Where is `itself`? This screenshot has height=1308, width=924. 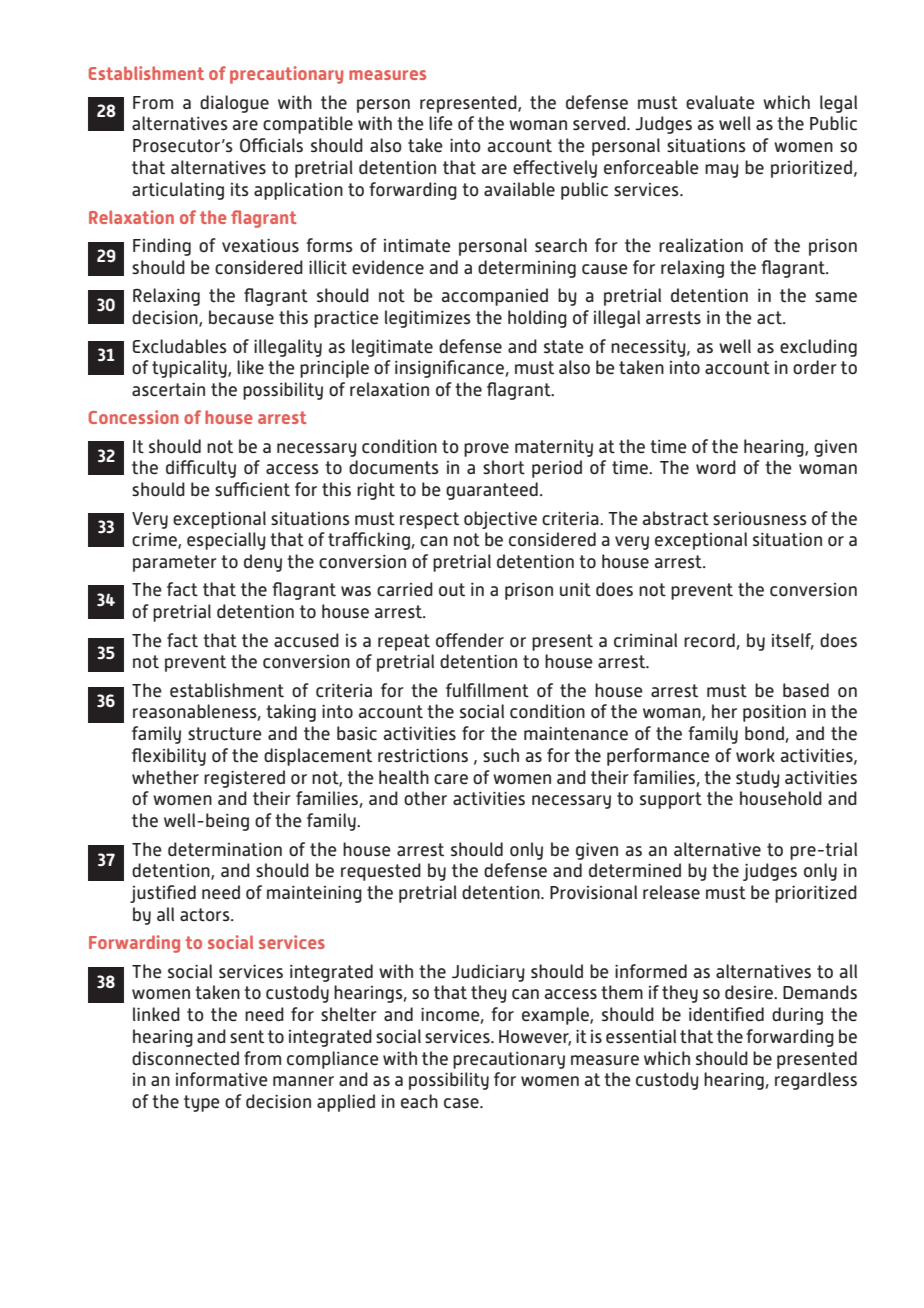
itself is located at coordinates (793, 641).
